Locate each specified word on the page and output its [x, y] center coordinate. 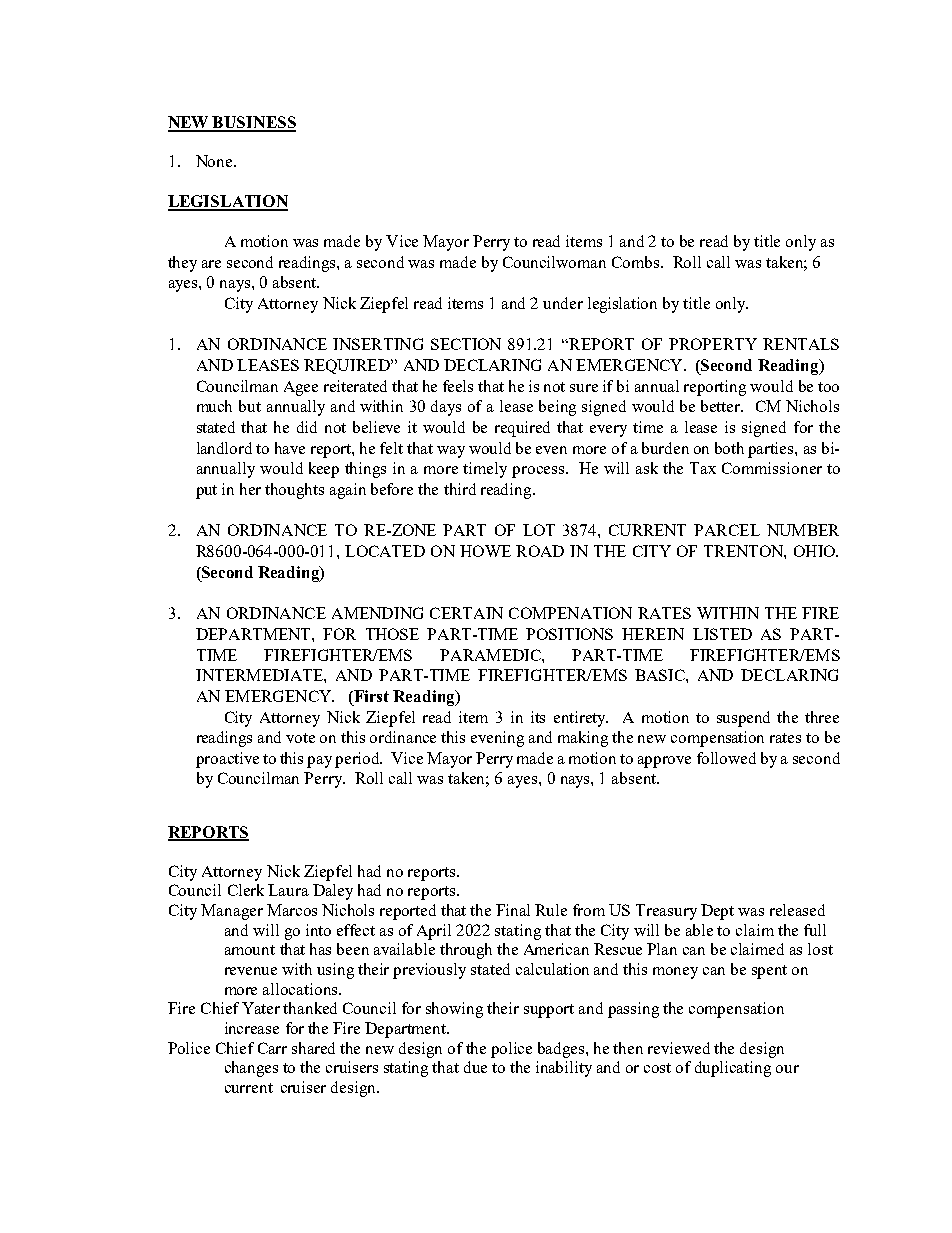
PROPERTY [713, 344]
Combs [637, 262]
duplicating [733, 1069]
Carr [272, 1048]
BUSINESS [253, 123]
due [475, 1067]
